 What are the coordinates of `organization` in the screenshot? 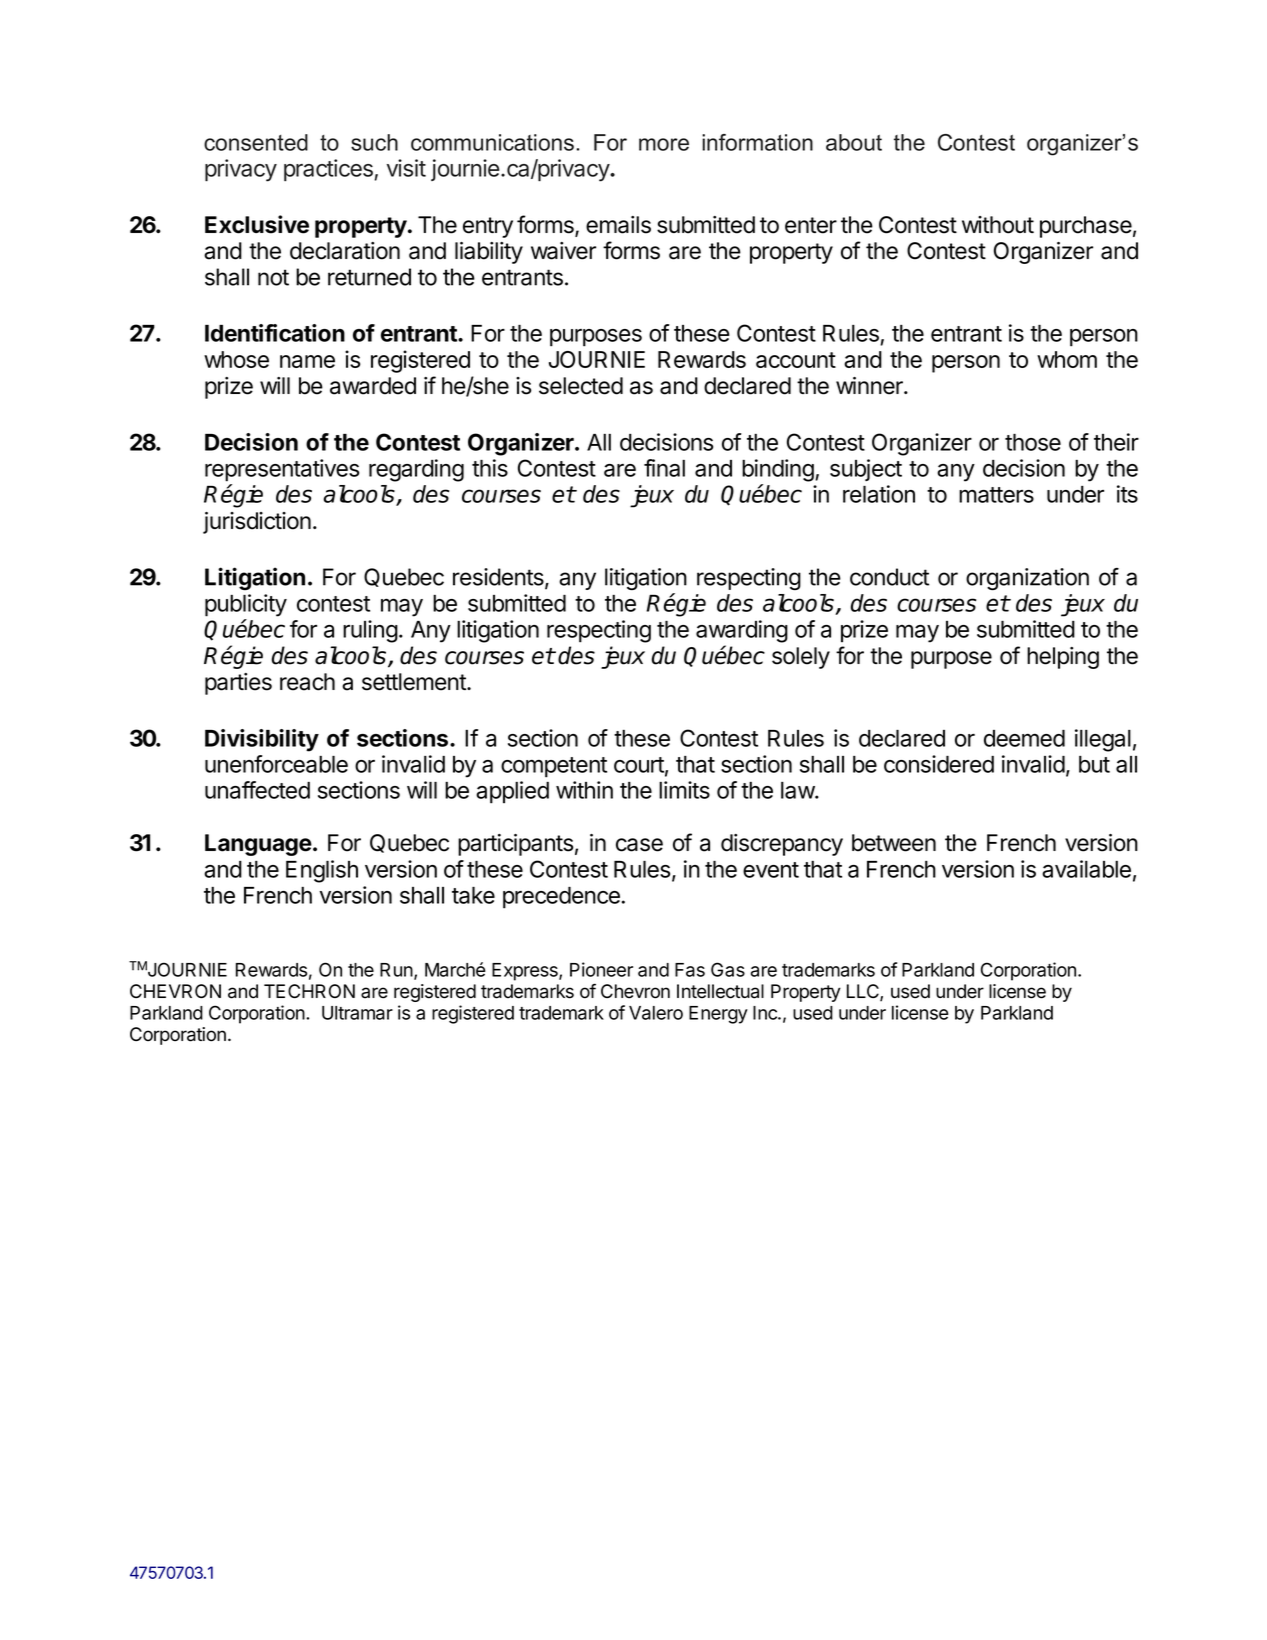 It's located at (1027, 579).
